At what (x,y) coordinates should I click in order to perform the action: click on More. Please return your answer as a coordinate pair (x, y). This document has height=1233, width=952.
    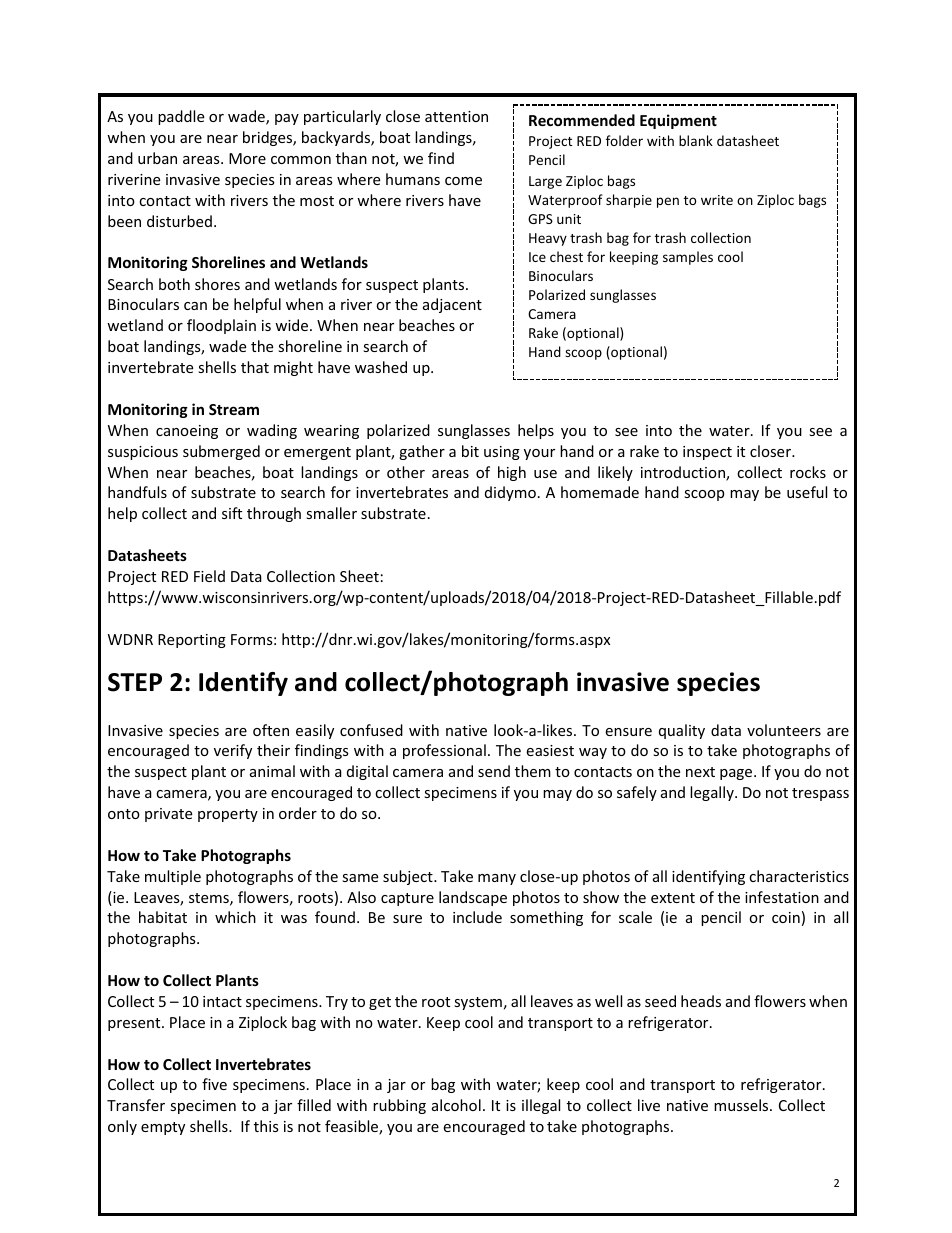
    Looking at the image, I should click on (247, 158).
